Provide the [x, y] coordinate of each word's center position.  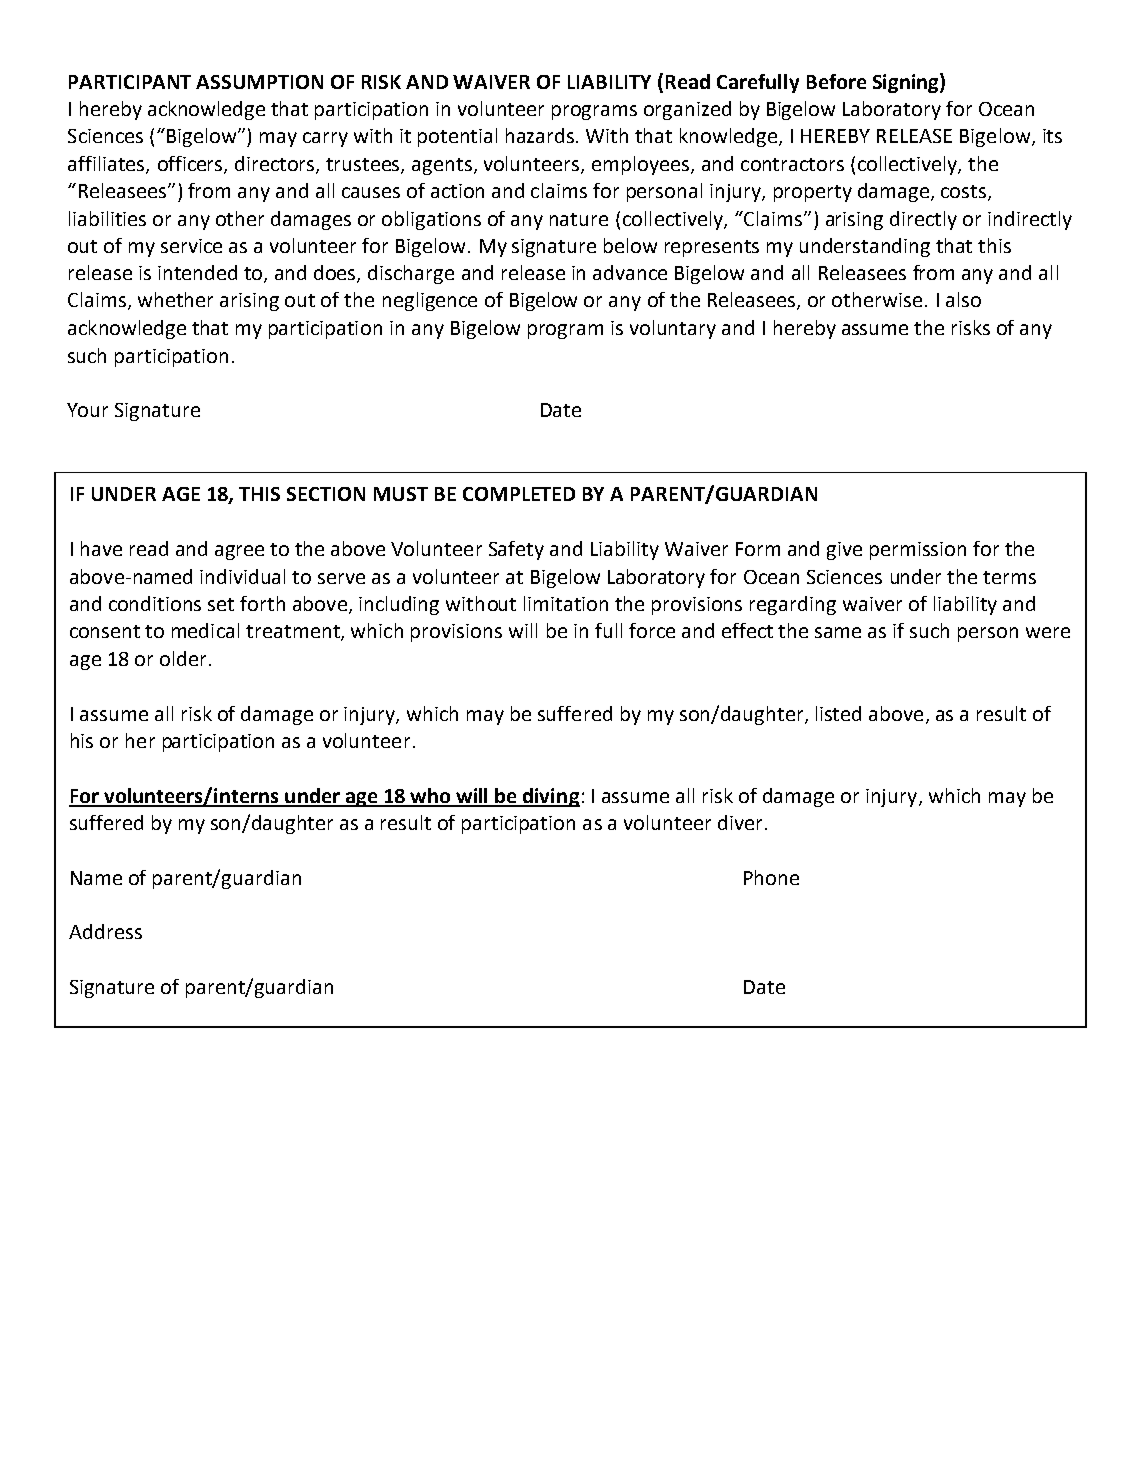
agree [239, 552]
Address [105, 931]
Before [836, 81]
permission [918, 551]
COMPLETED [519, 494]
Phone [771, 877]
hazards [541, 135]
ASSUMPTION [259, 82]
